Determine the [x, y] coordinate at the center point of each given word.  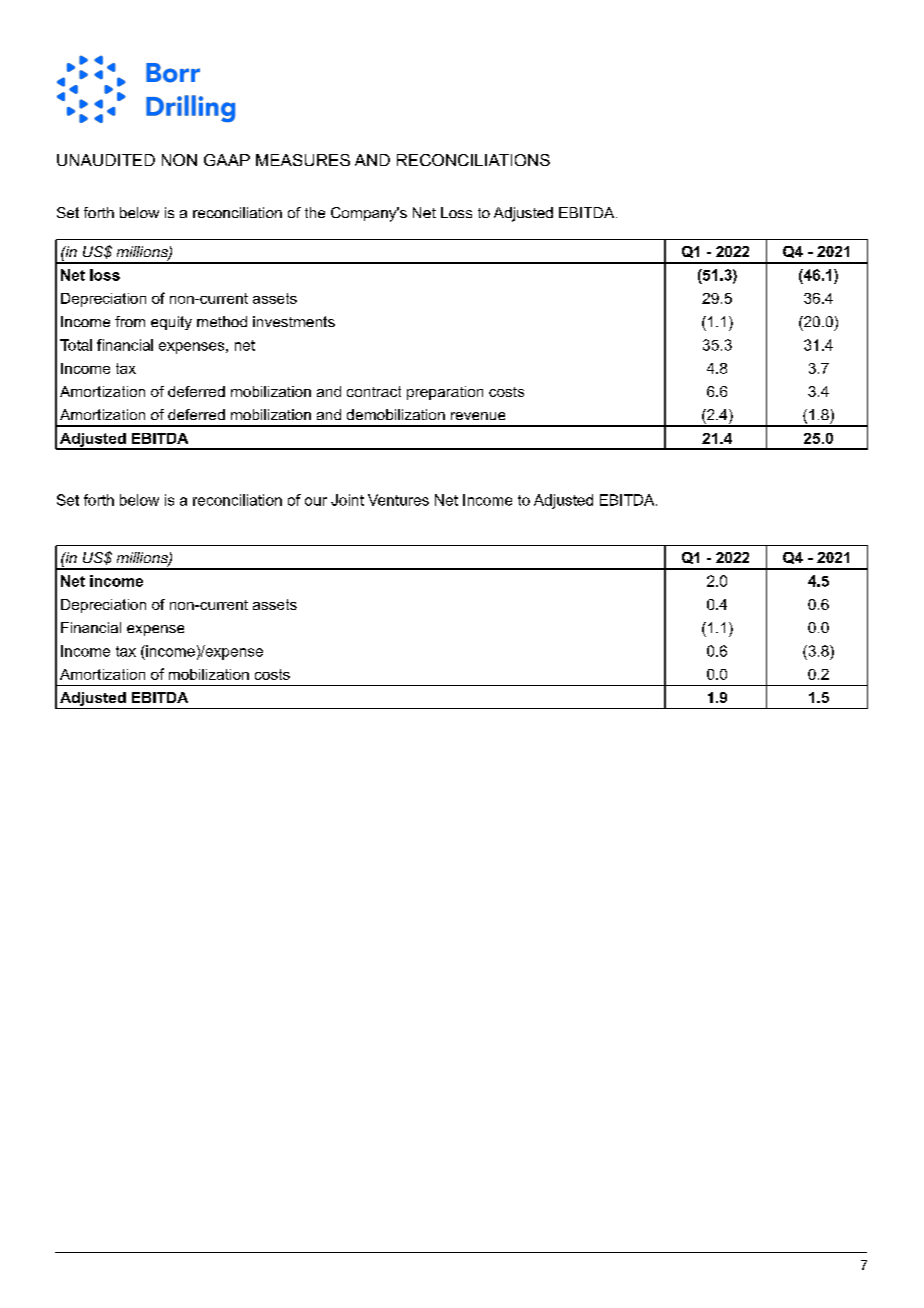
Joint [347, 500]
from [130, 321]
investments [294, 321]
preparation [445, 393]
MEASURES [303, 160]
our [316, 501]
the [315, 212]
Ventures [398, 500]
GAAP [227, 160]
